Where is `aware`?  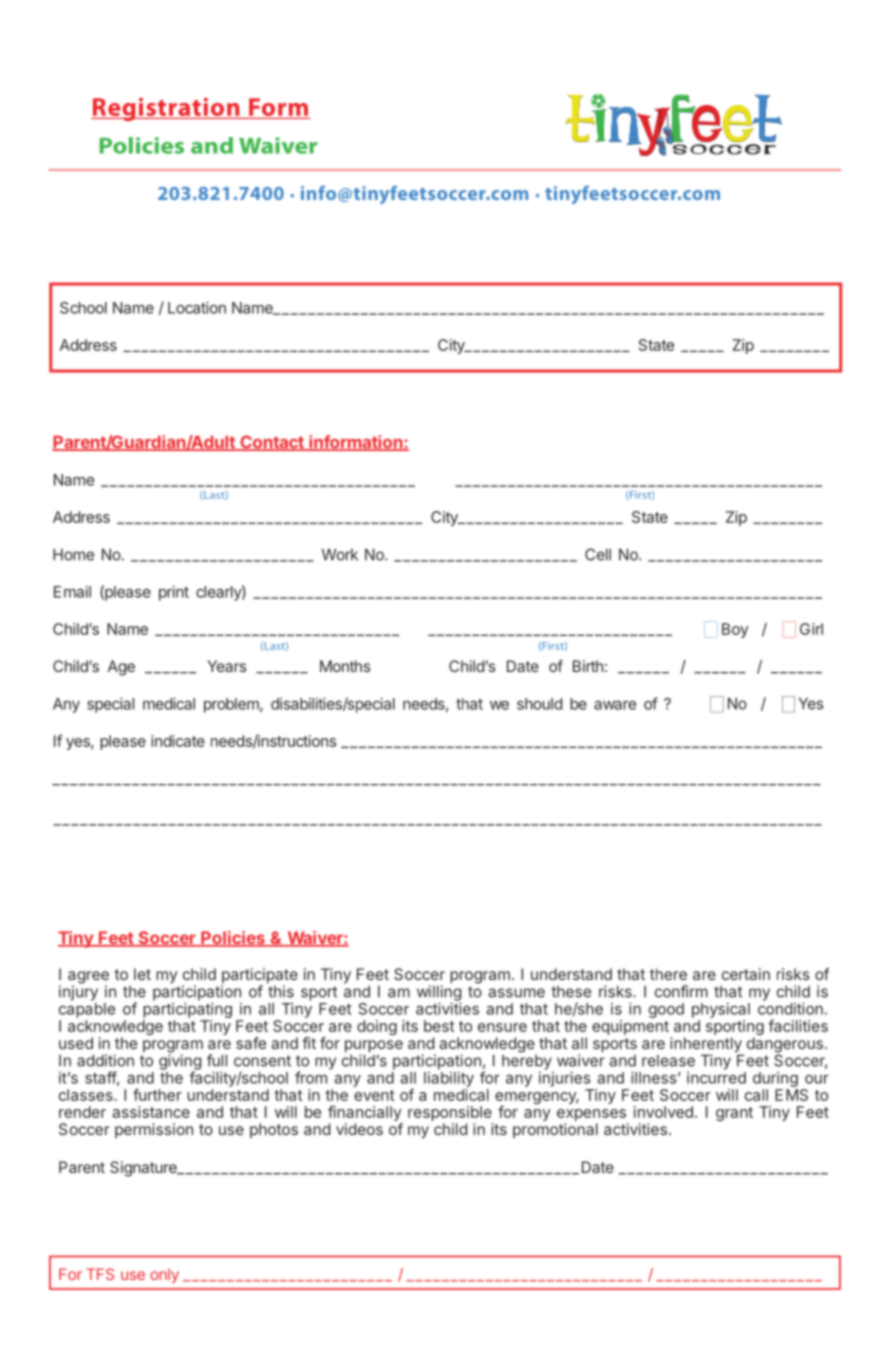 aware is located at coordinates (615, 705).
